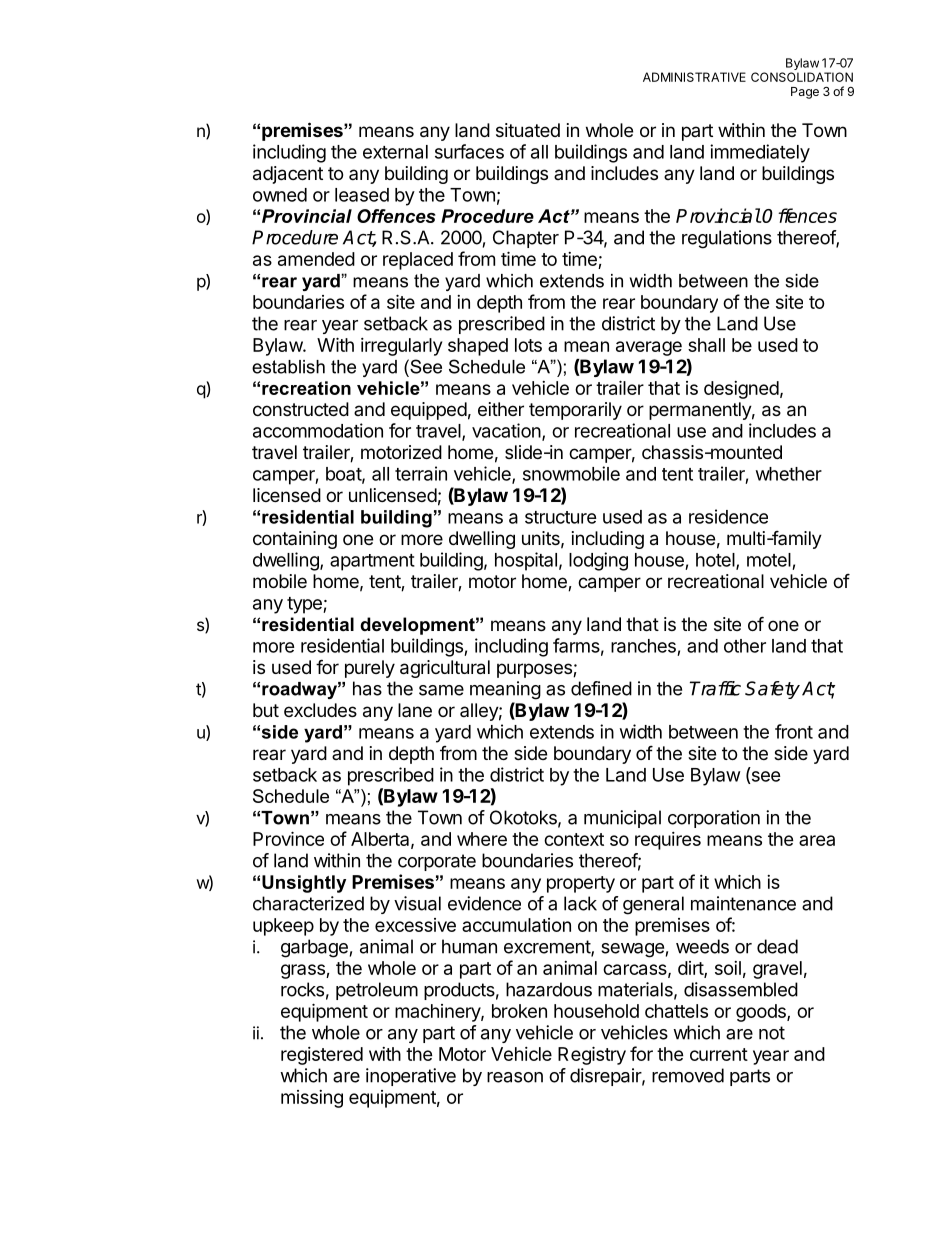  Describe the element at coordinates (769, 560) in the screenshot. I see `motel` at that location.
